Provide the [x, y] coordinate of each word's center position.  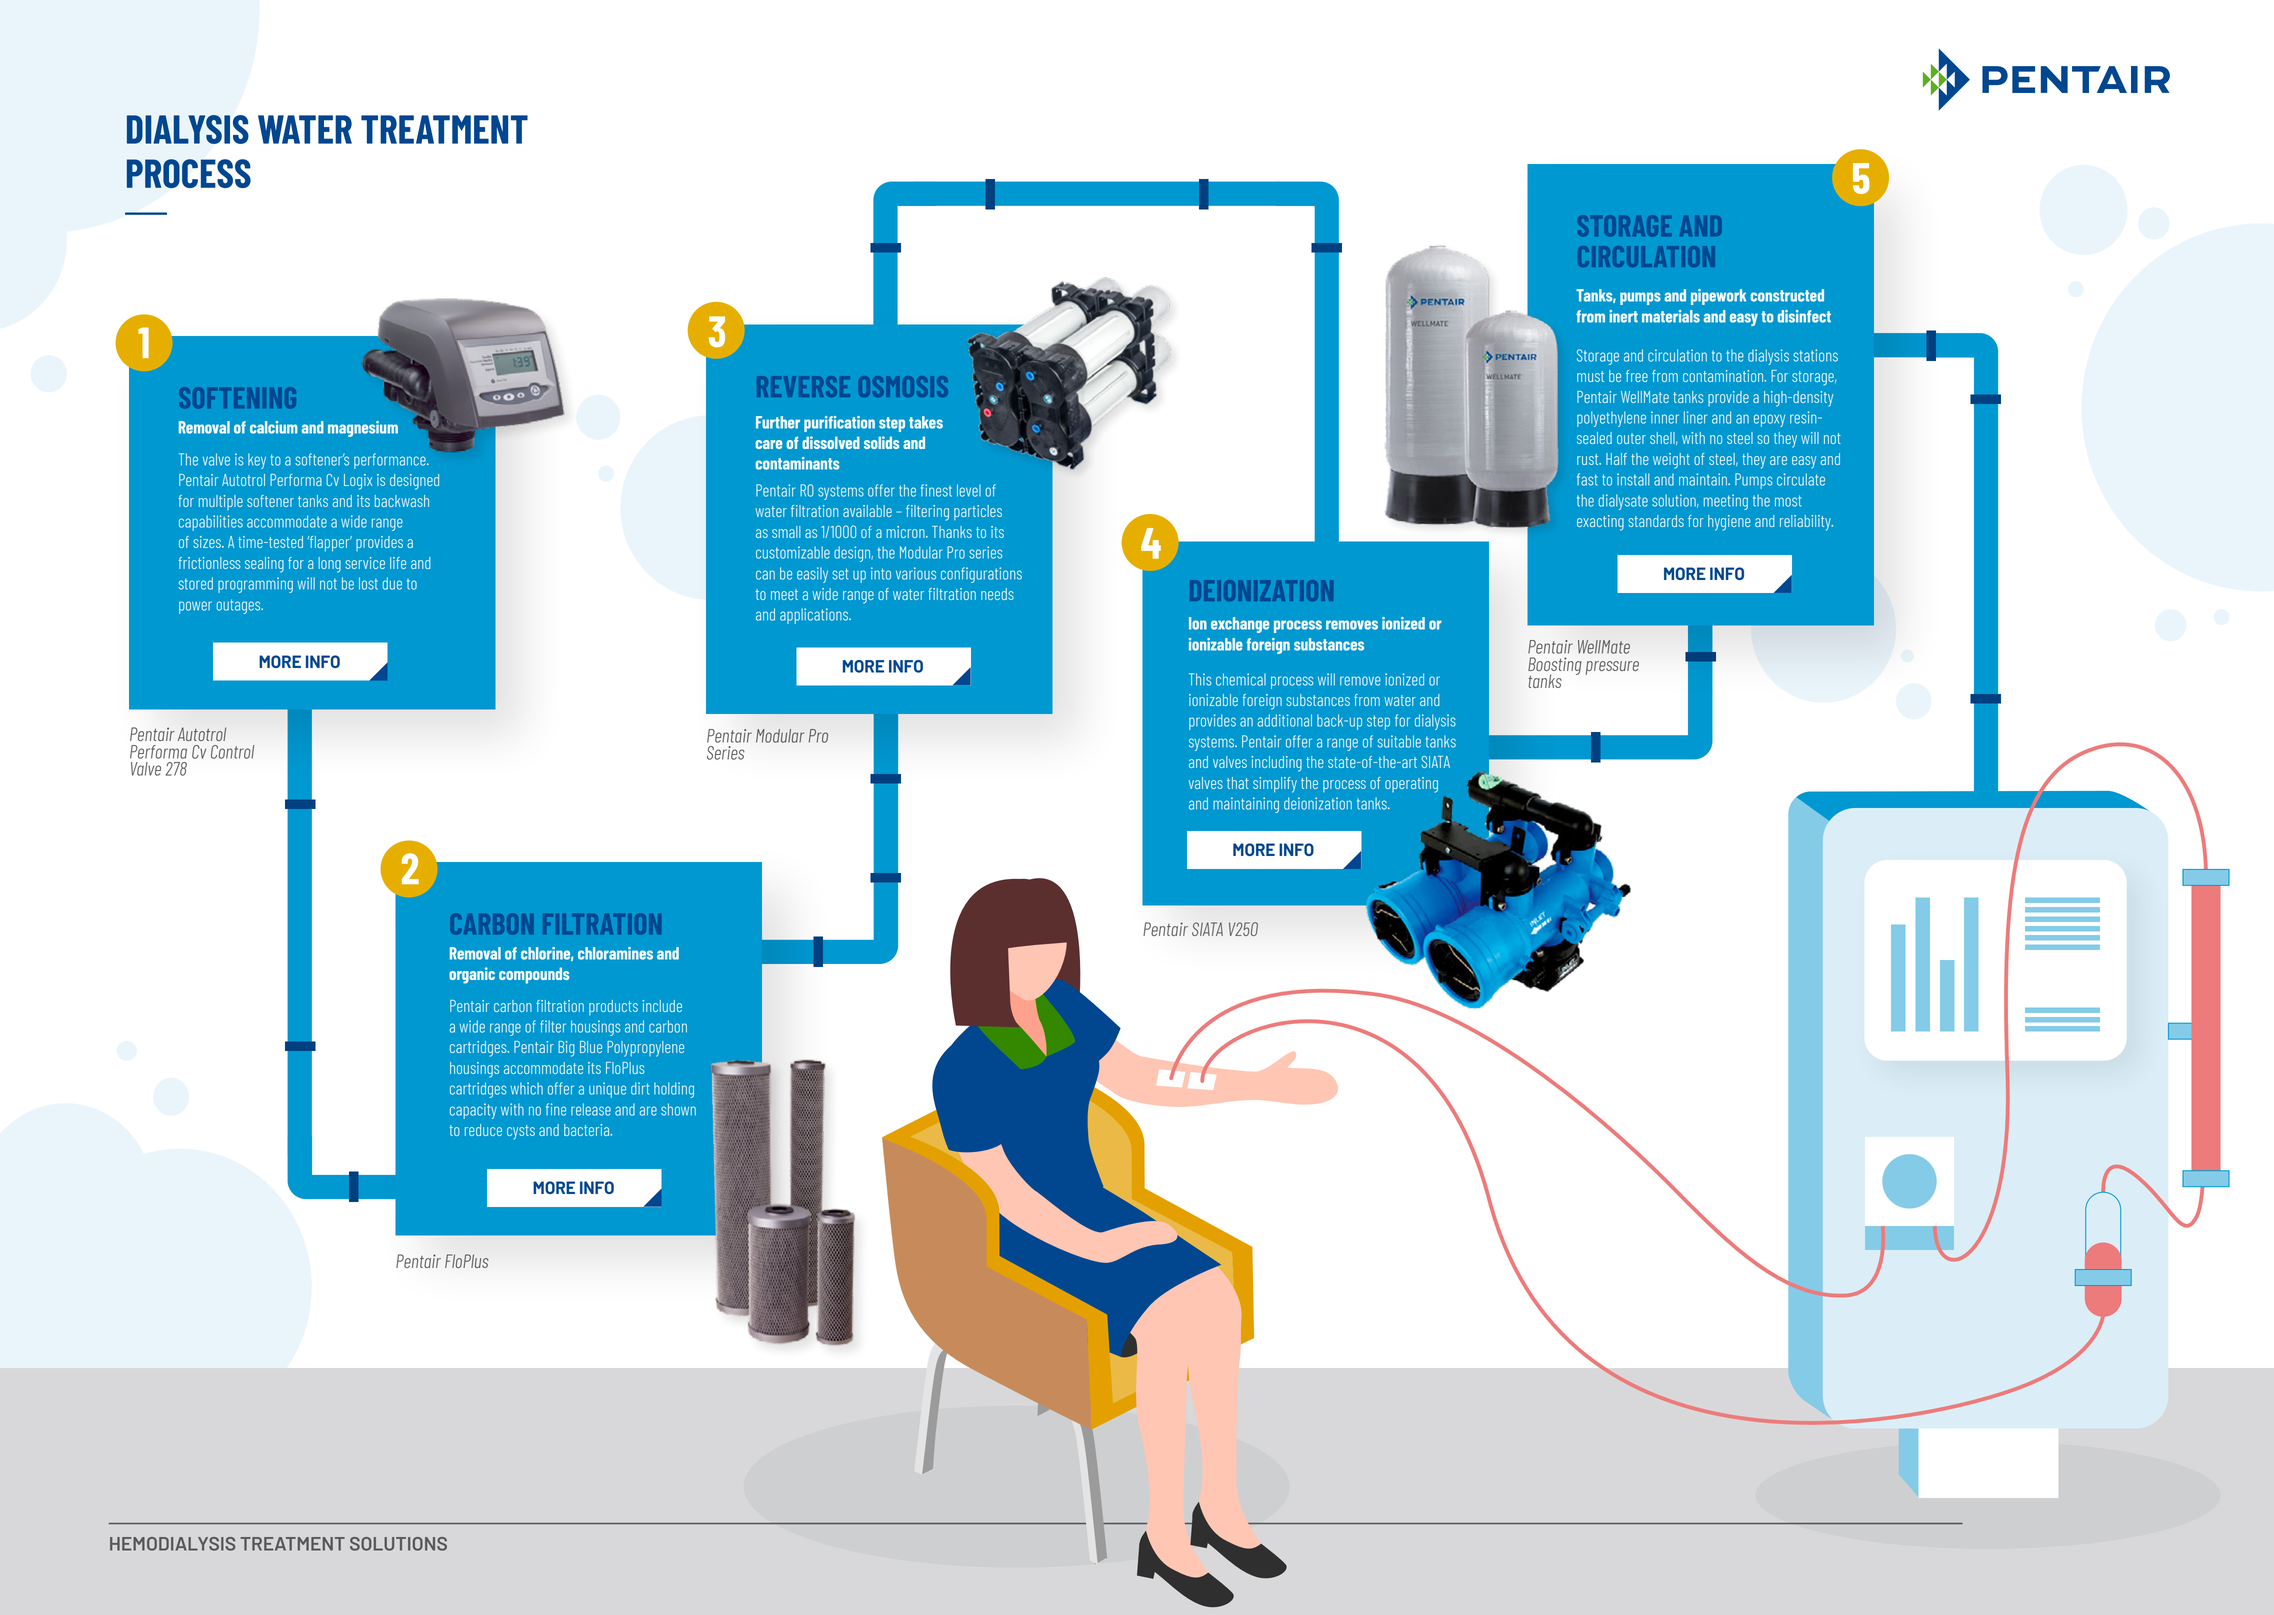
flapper [329, 544]
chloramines [615, 953]
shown [678, 1109]
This [1200, 679]
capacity [473, 1111]
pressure [1612, 668]
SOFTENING [237, 398]
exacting [1600, 523]
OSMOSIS [903, 386]
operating [1411, 785]
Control [232, 752]
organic [472, 975]
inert [1623, 316]
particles [978, 512]
